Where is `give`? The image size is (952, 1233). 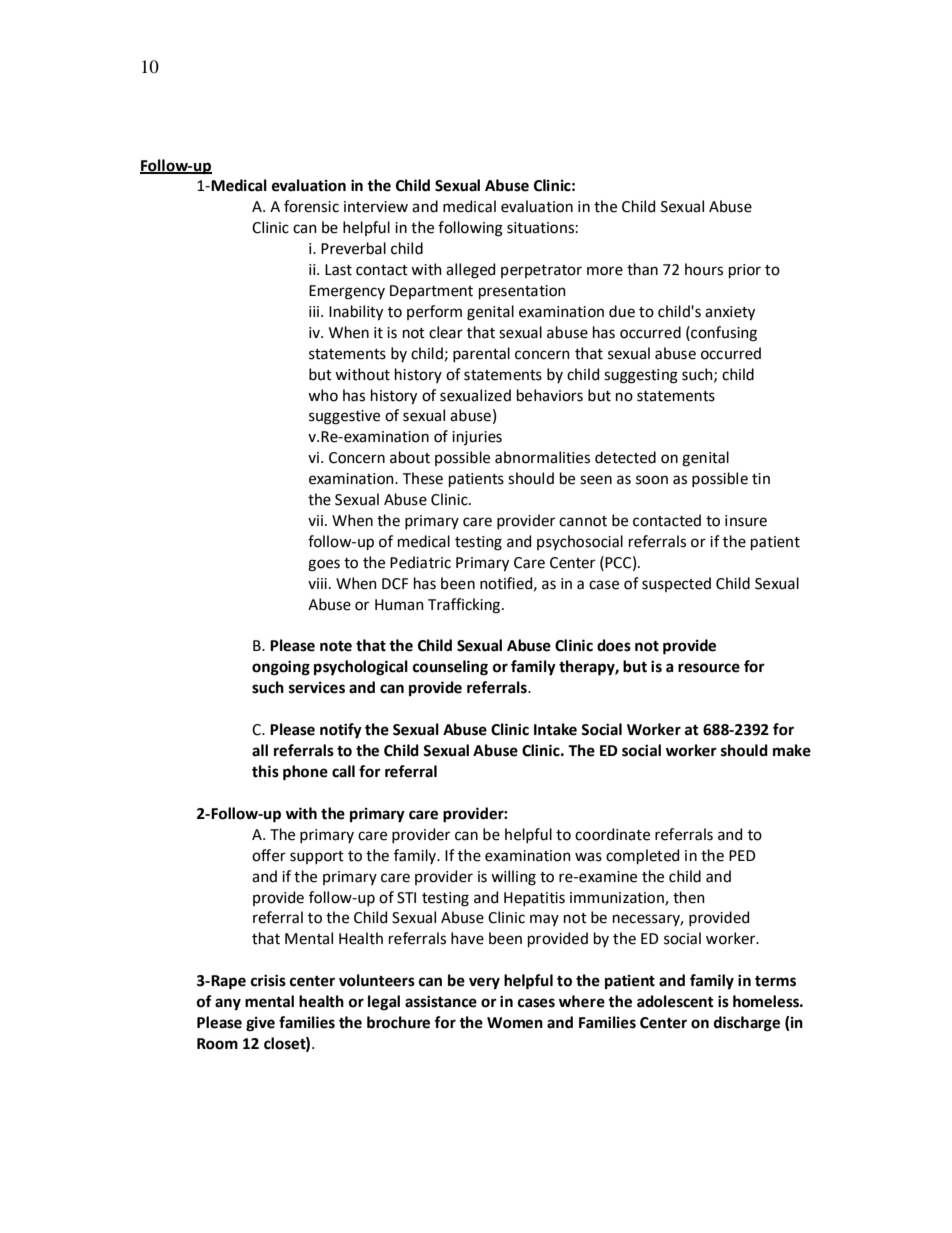 give is located at coordinates (260, 1024).
